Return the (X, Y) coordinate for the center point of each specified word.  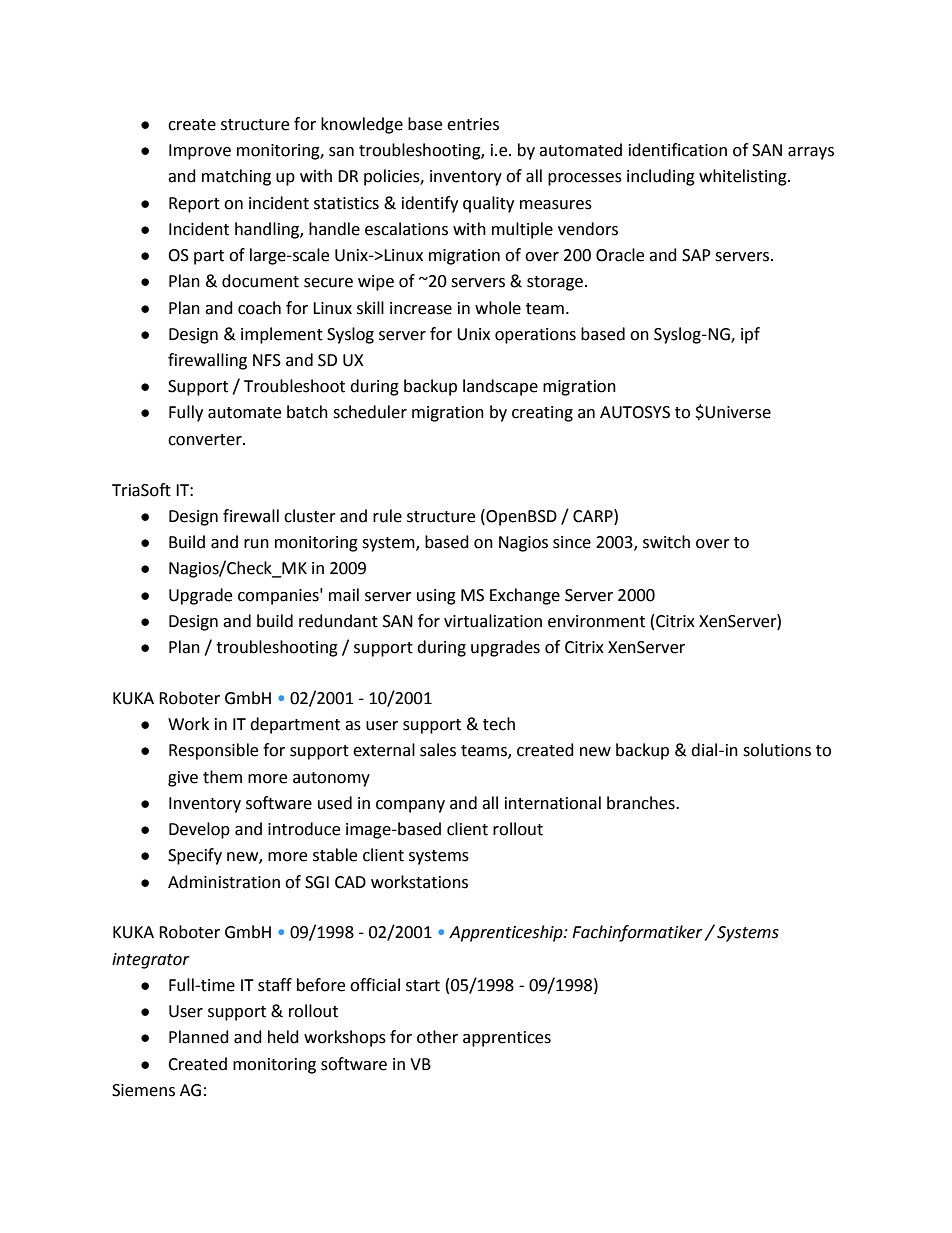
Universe (738, 412)
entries (473, 124)
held (283, 1037)
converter (206, 440)
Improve (200, 152)
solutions (777, 750)
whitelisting (744, 177)
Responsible (213, 751)
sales (438, 750)
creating (542, 414)
